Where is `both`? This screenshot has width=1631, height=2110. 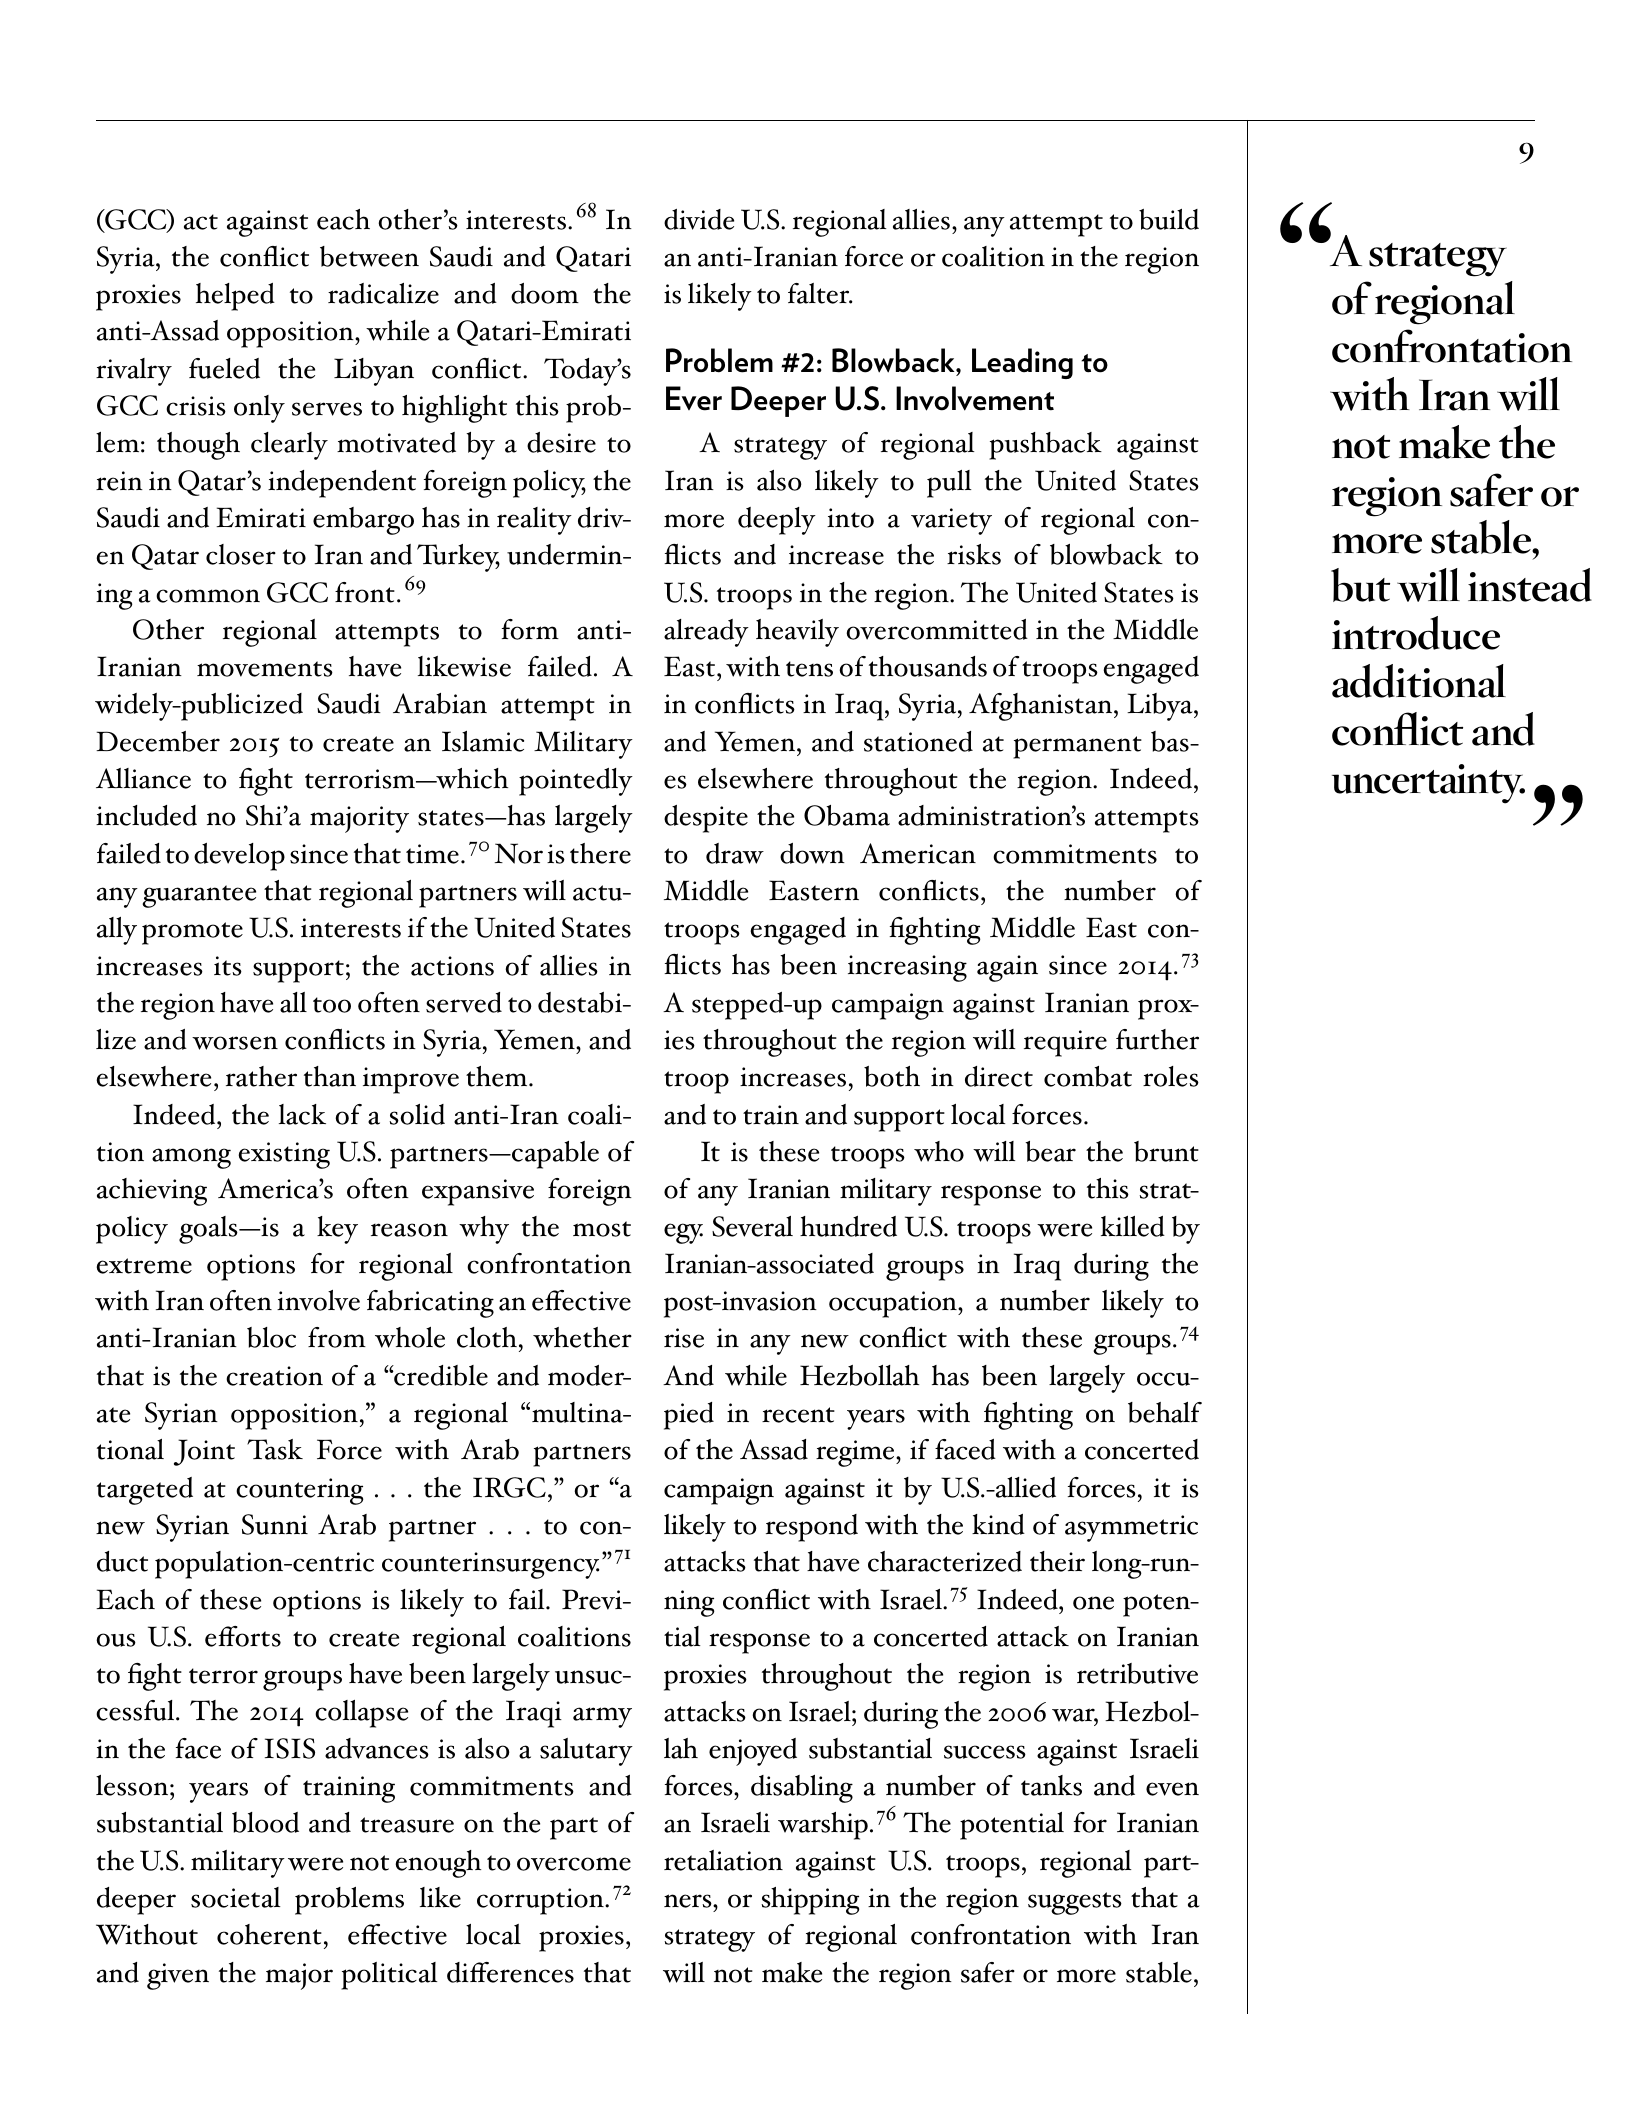
both is located at coordinates (892, 1076).
